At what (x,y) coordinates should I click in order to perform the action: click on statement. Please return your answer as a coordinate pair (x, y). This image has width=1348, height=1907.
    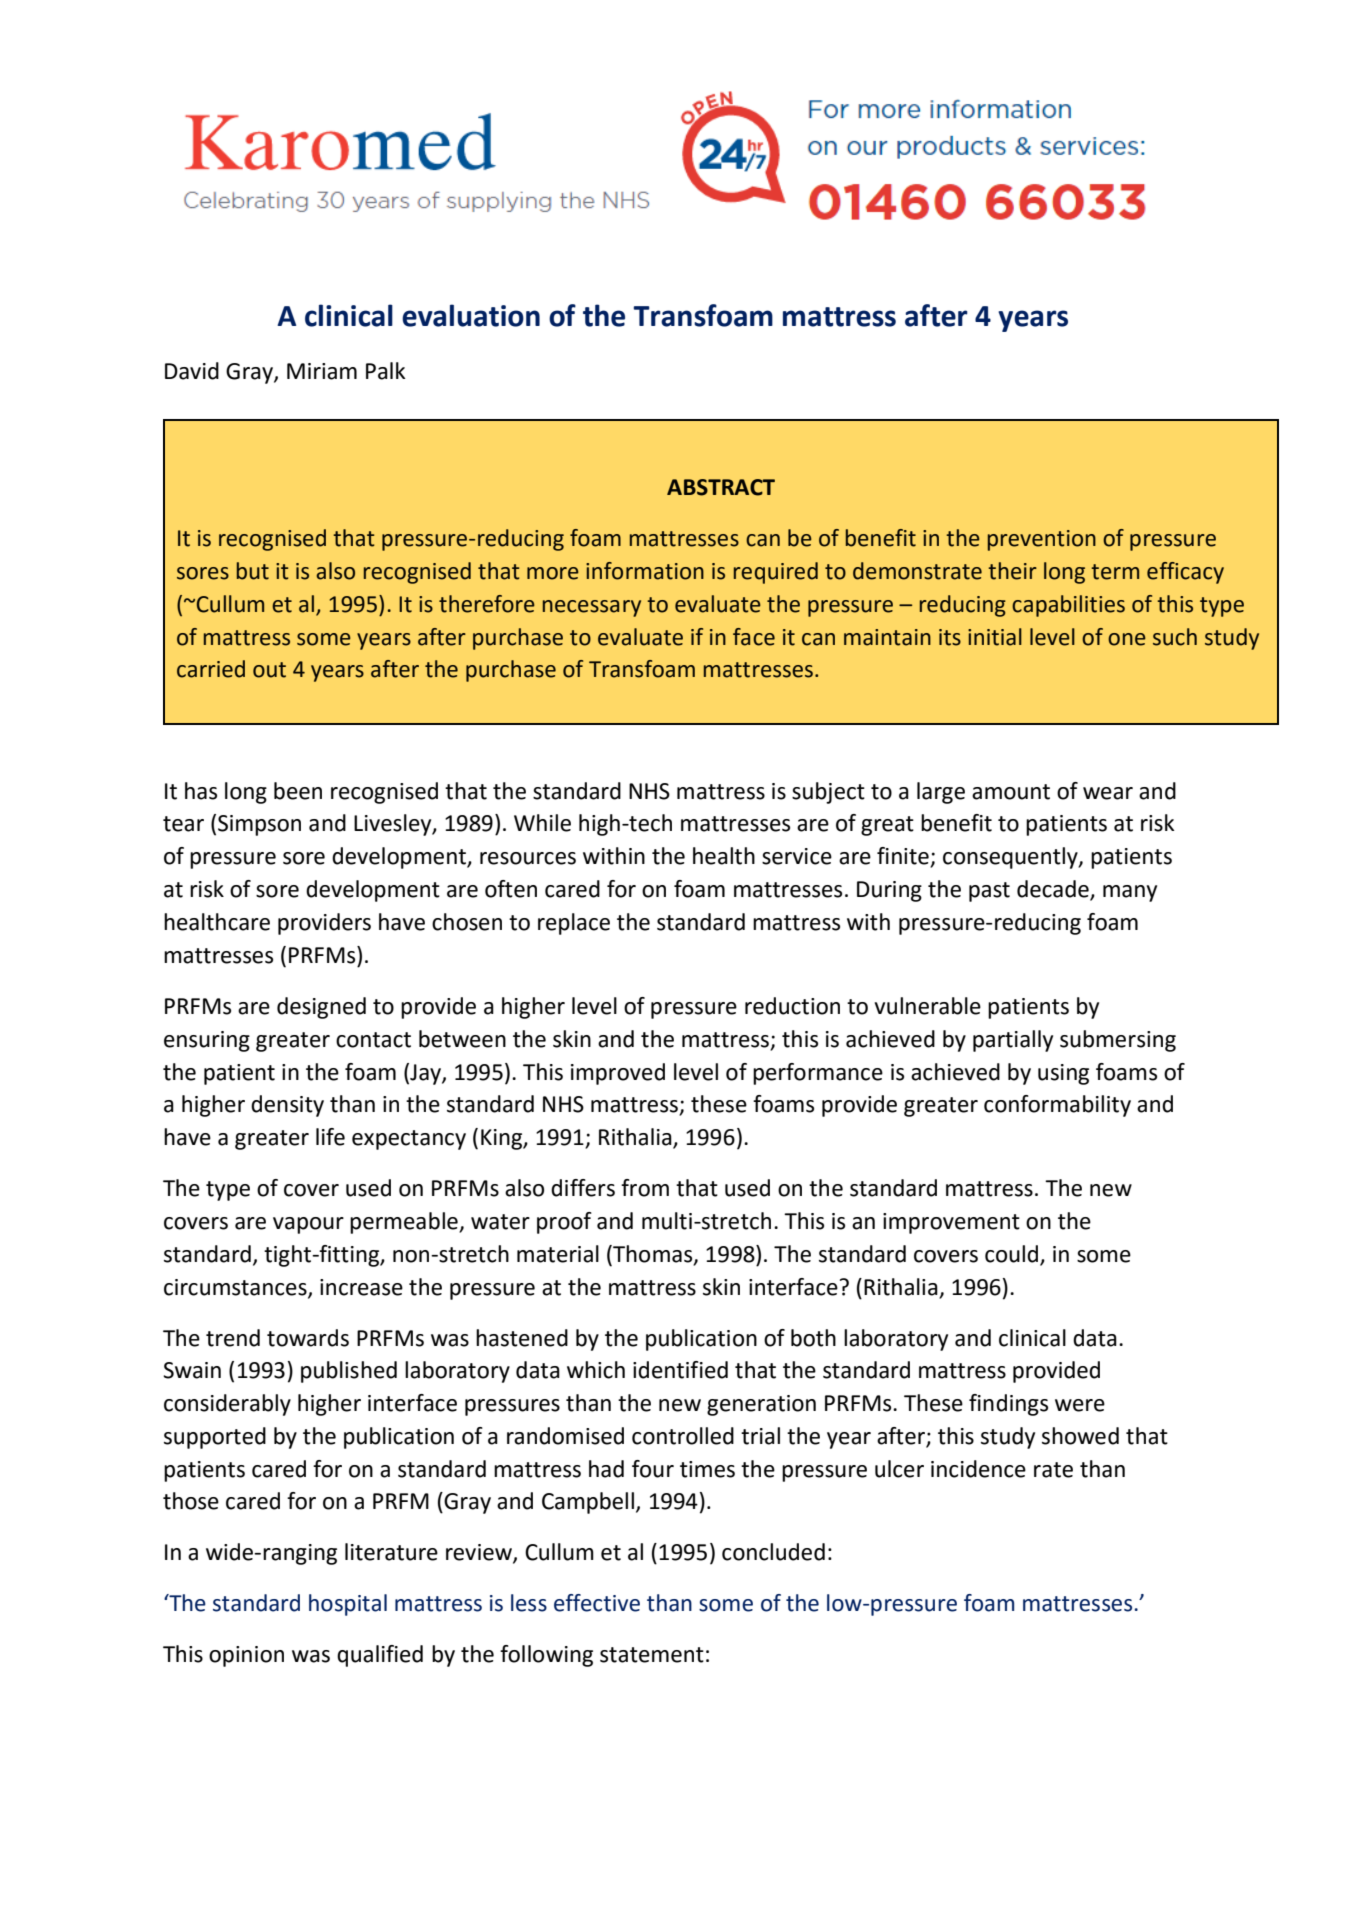
    Looking at the image, I should click on (652, 1655).
